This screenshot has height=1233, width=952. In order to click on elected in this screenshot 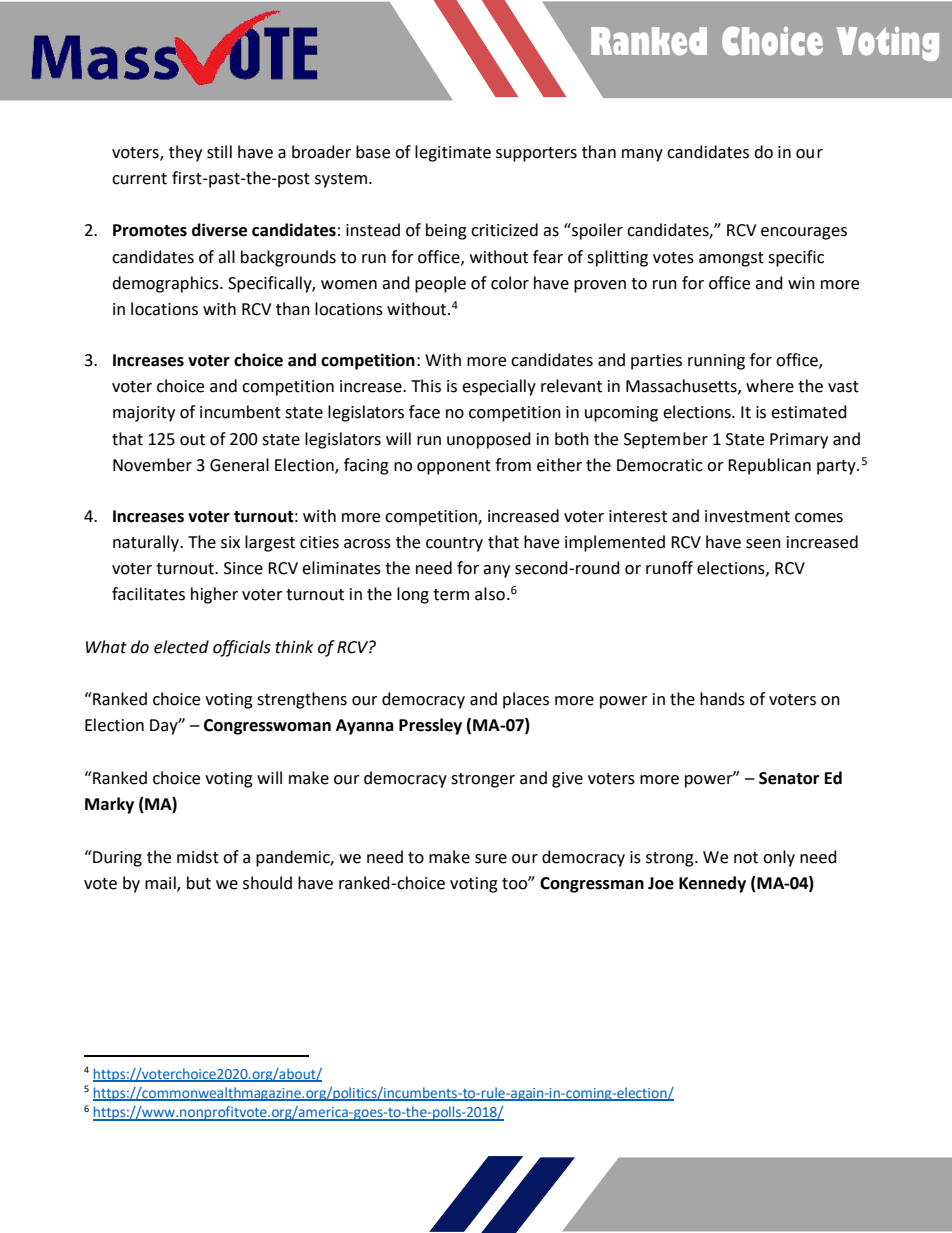, I will do `click(181, 647)`.
